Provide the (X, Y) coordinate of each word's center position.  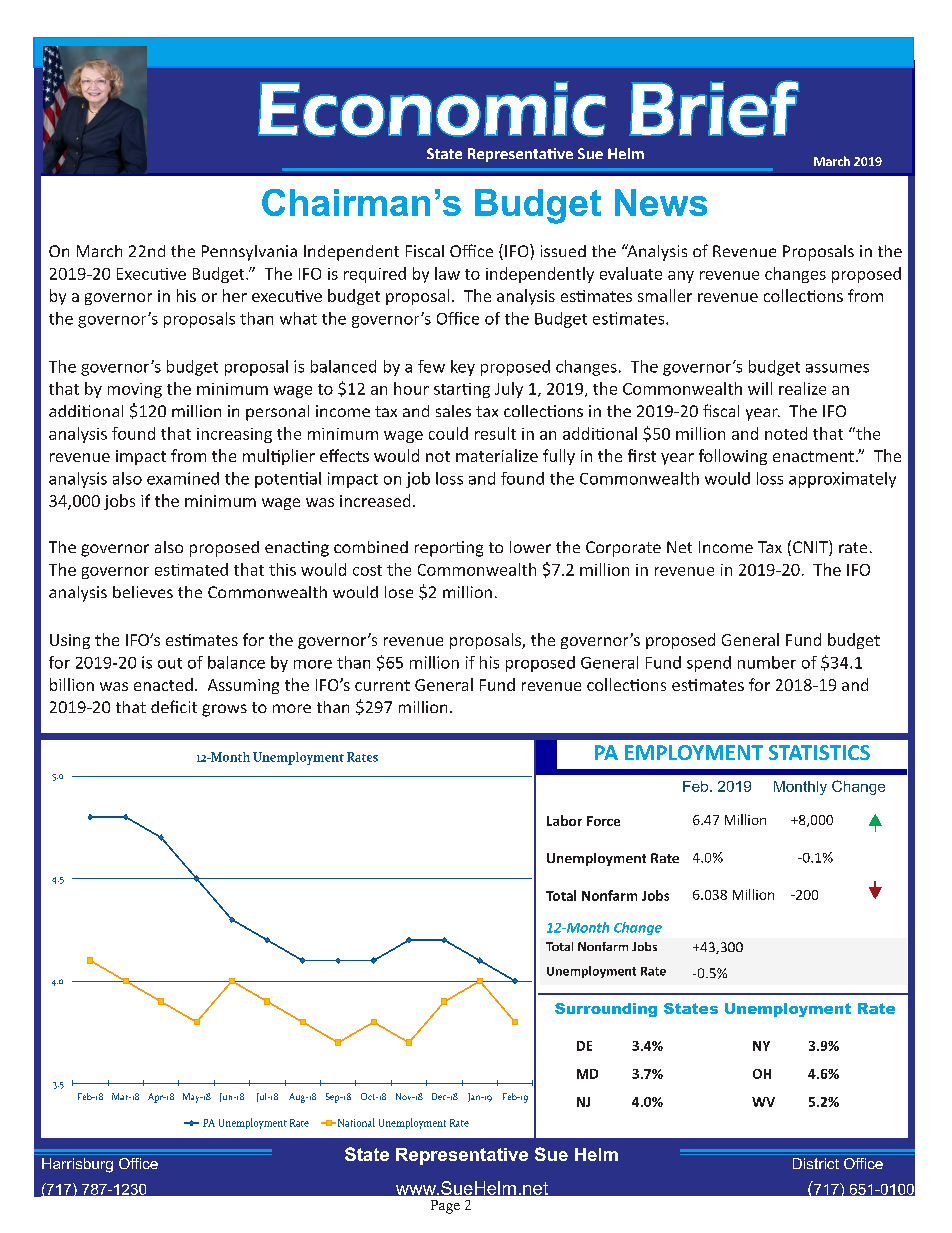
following (733, 457)
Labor (564, 820)
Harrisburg (77, 1165)
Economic (432, 109)
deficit (174, 706)
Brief (714, 108)
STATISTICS (819, 752)
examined (183, 478)
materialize (497, 455)
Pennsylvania (249, 253)
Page (445, 1207)
